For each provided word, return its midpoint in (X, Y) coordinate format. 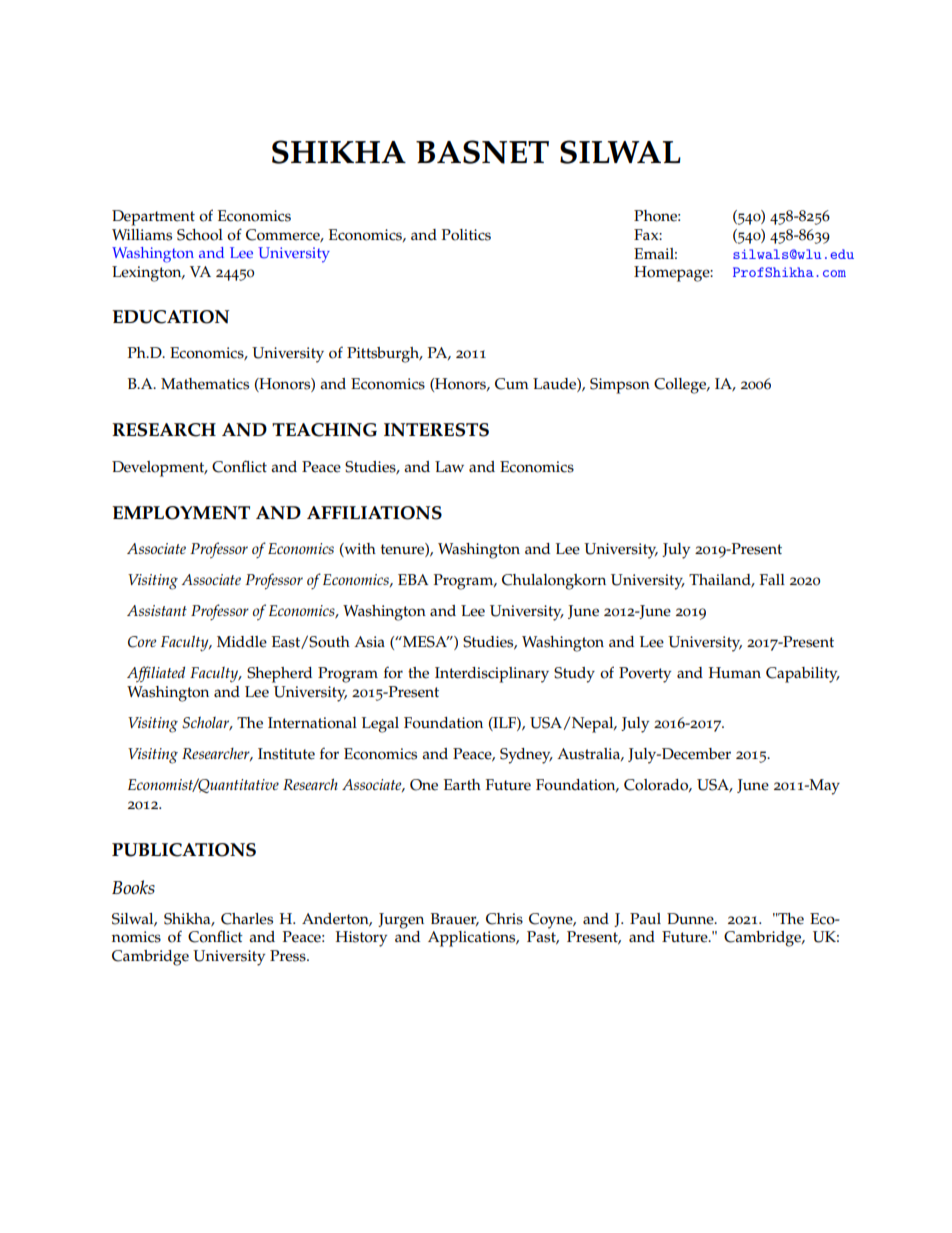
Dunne (691, 919)
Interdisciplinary (492, 675)
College (681, 386)
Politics (466, 235)
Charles (247, 919)
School (200, 235)
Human (735, 672)
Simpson (620, 386)
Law (449, 466)
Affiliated (156, 674)
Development (159, 469)
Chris (504, 919)
